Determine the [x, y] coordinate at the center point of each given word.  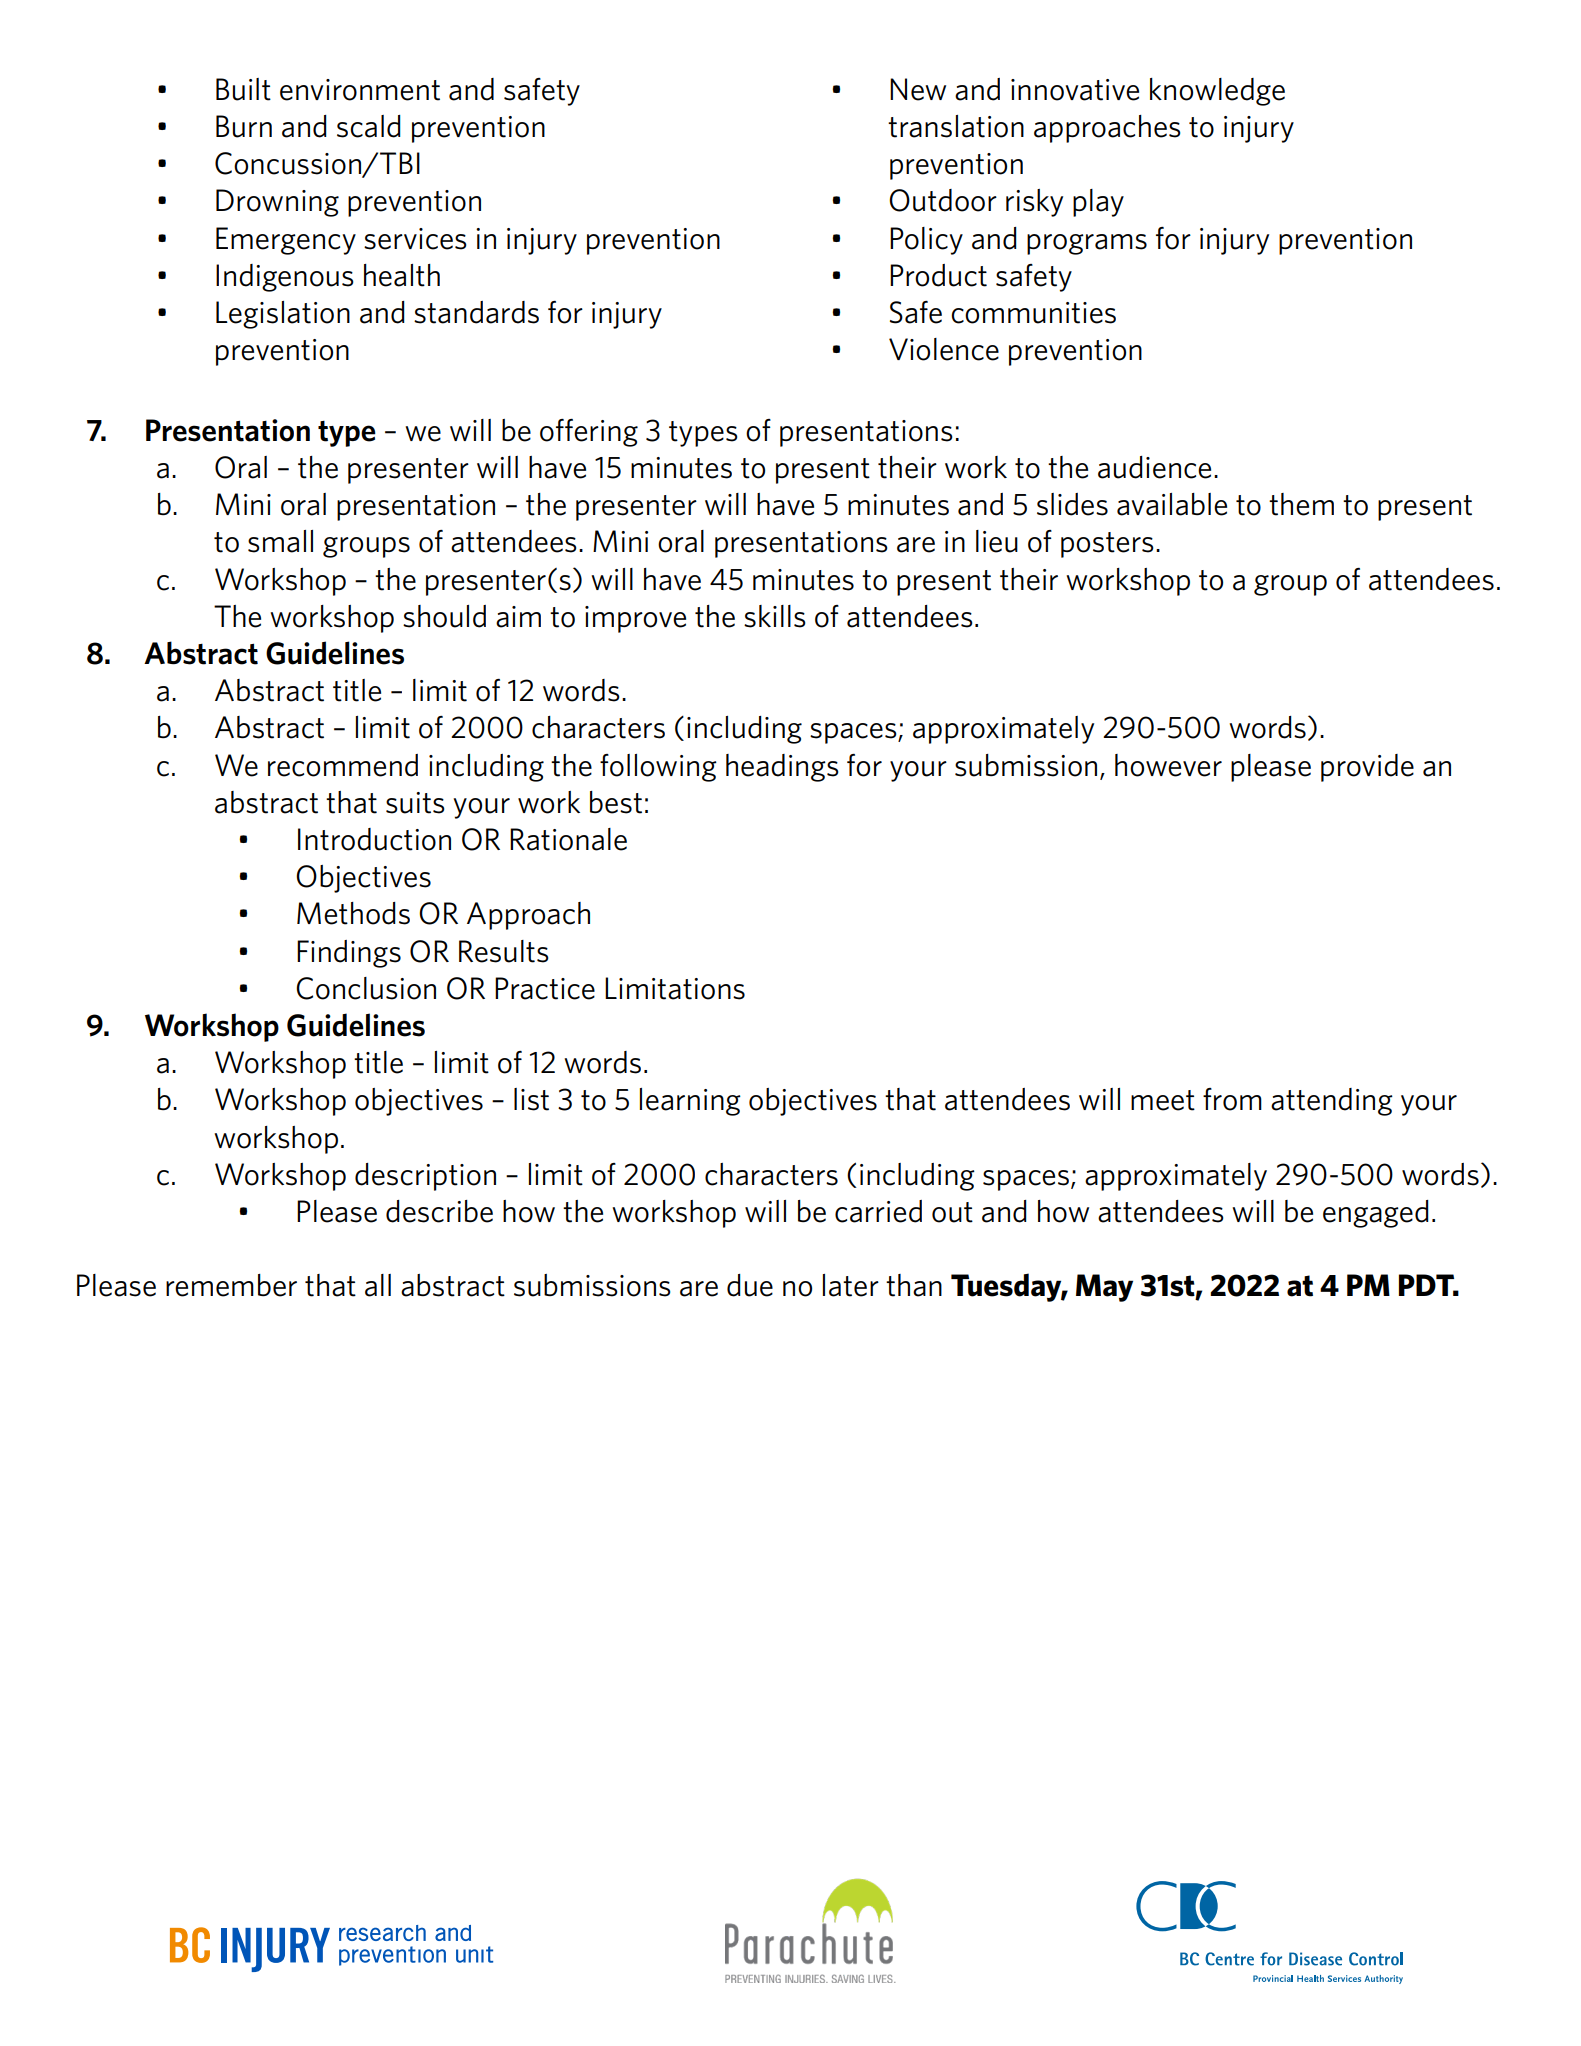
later [851, 1285]
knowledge [1217, 92]
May [1104, 1288]
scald [369, 126]
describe [439, 1211]
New [918, 89]
